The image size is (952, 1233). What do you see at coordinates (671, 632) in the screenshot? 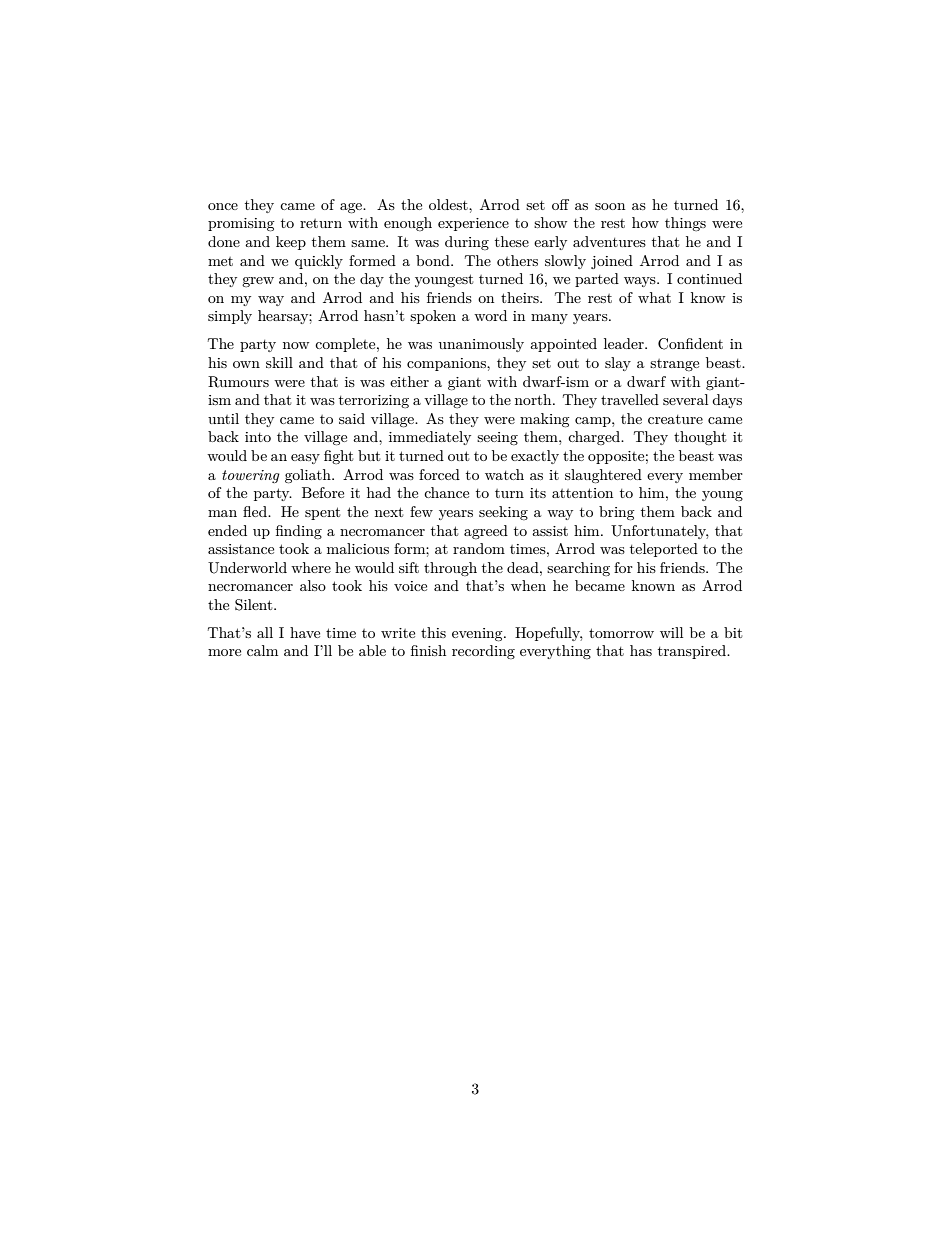
I see `will` at bounding box center [671, 632].
